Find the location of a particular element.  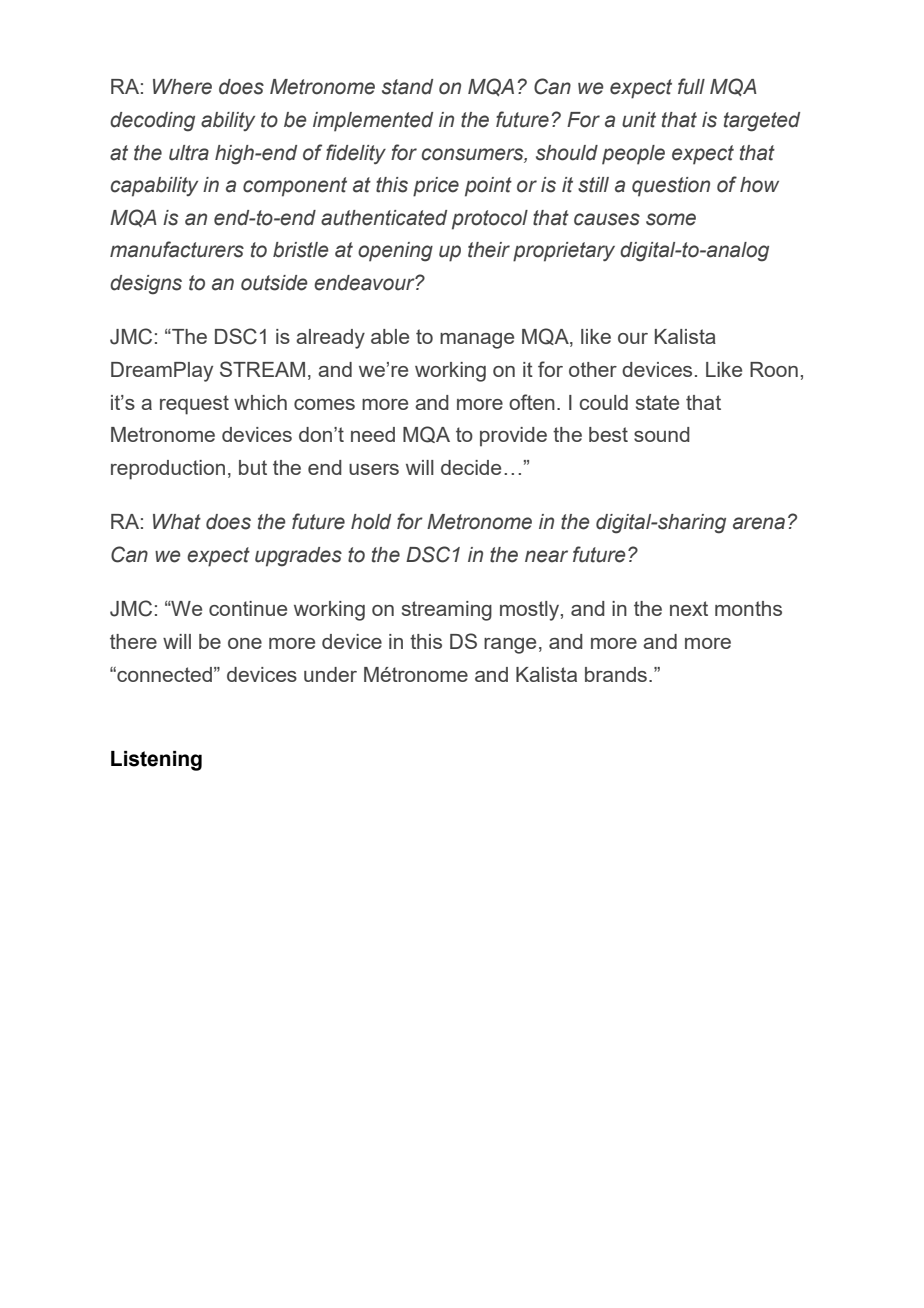

Where is located at coordinates (182, 87).
